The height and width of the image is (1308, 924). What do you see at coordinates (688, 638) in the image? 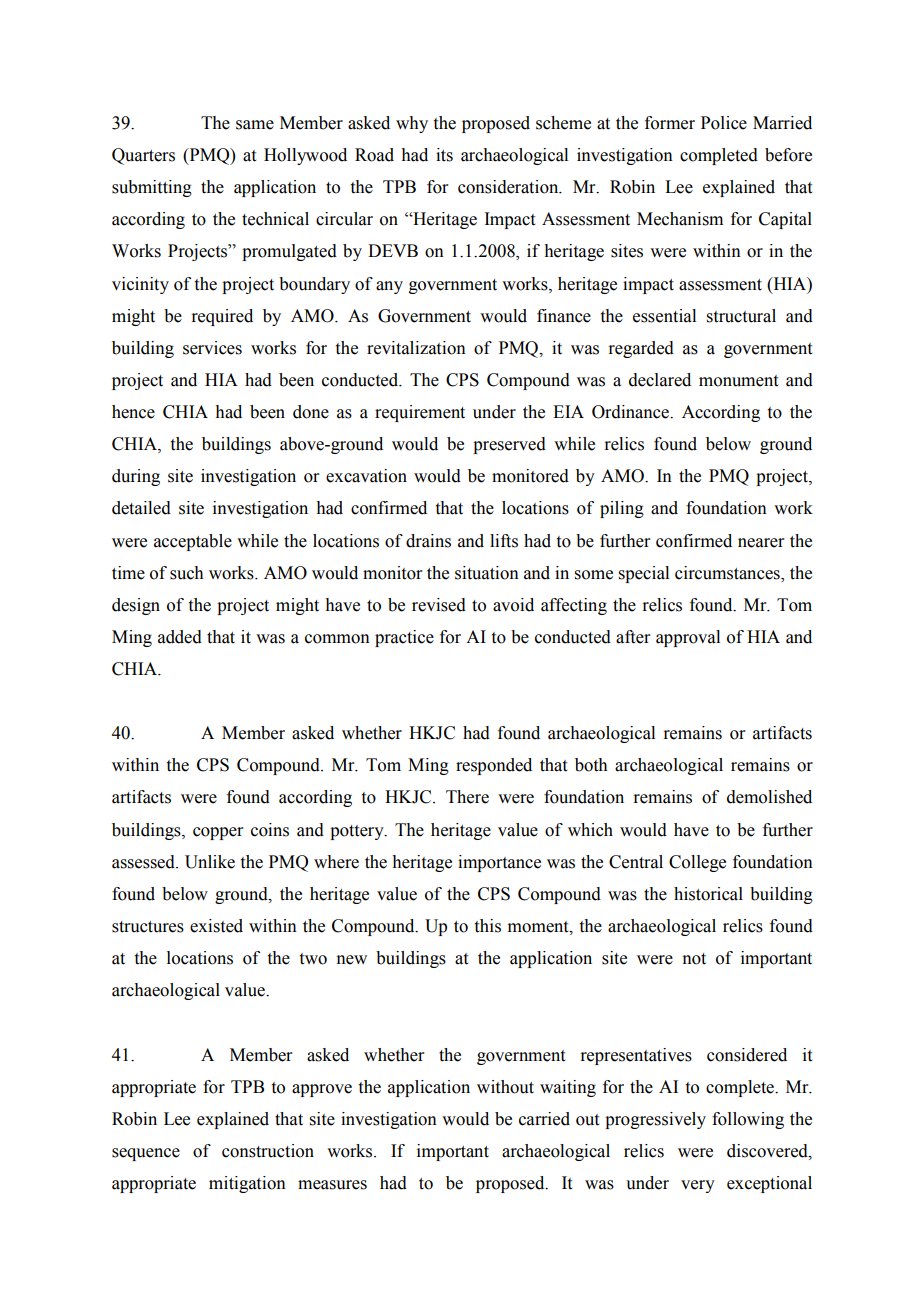
I see `approval` at bounding box center [688, 638].
